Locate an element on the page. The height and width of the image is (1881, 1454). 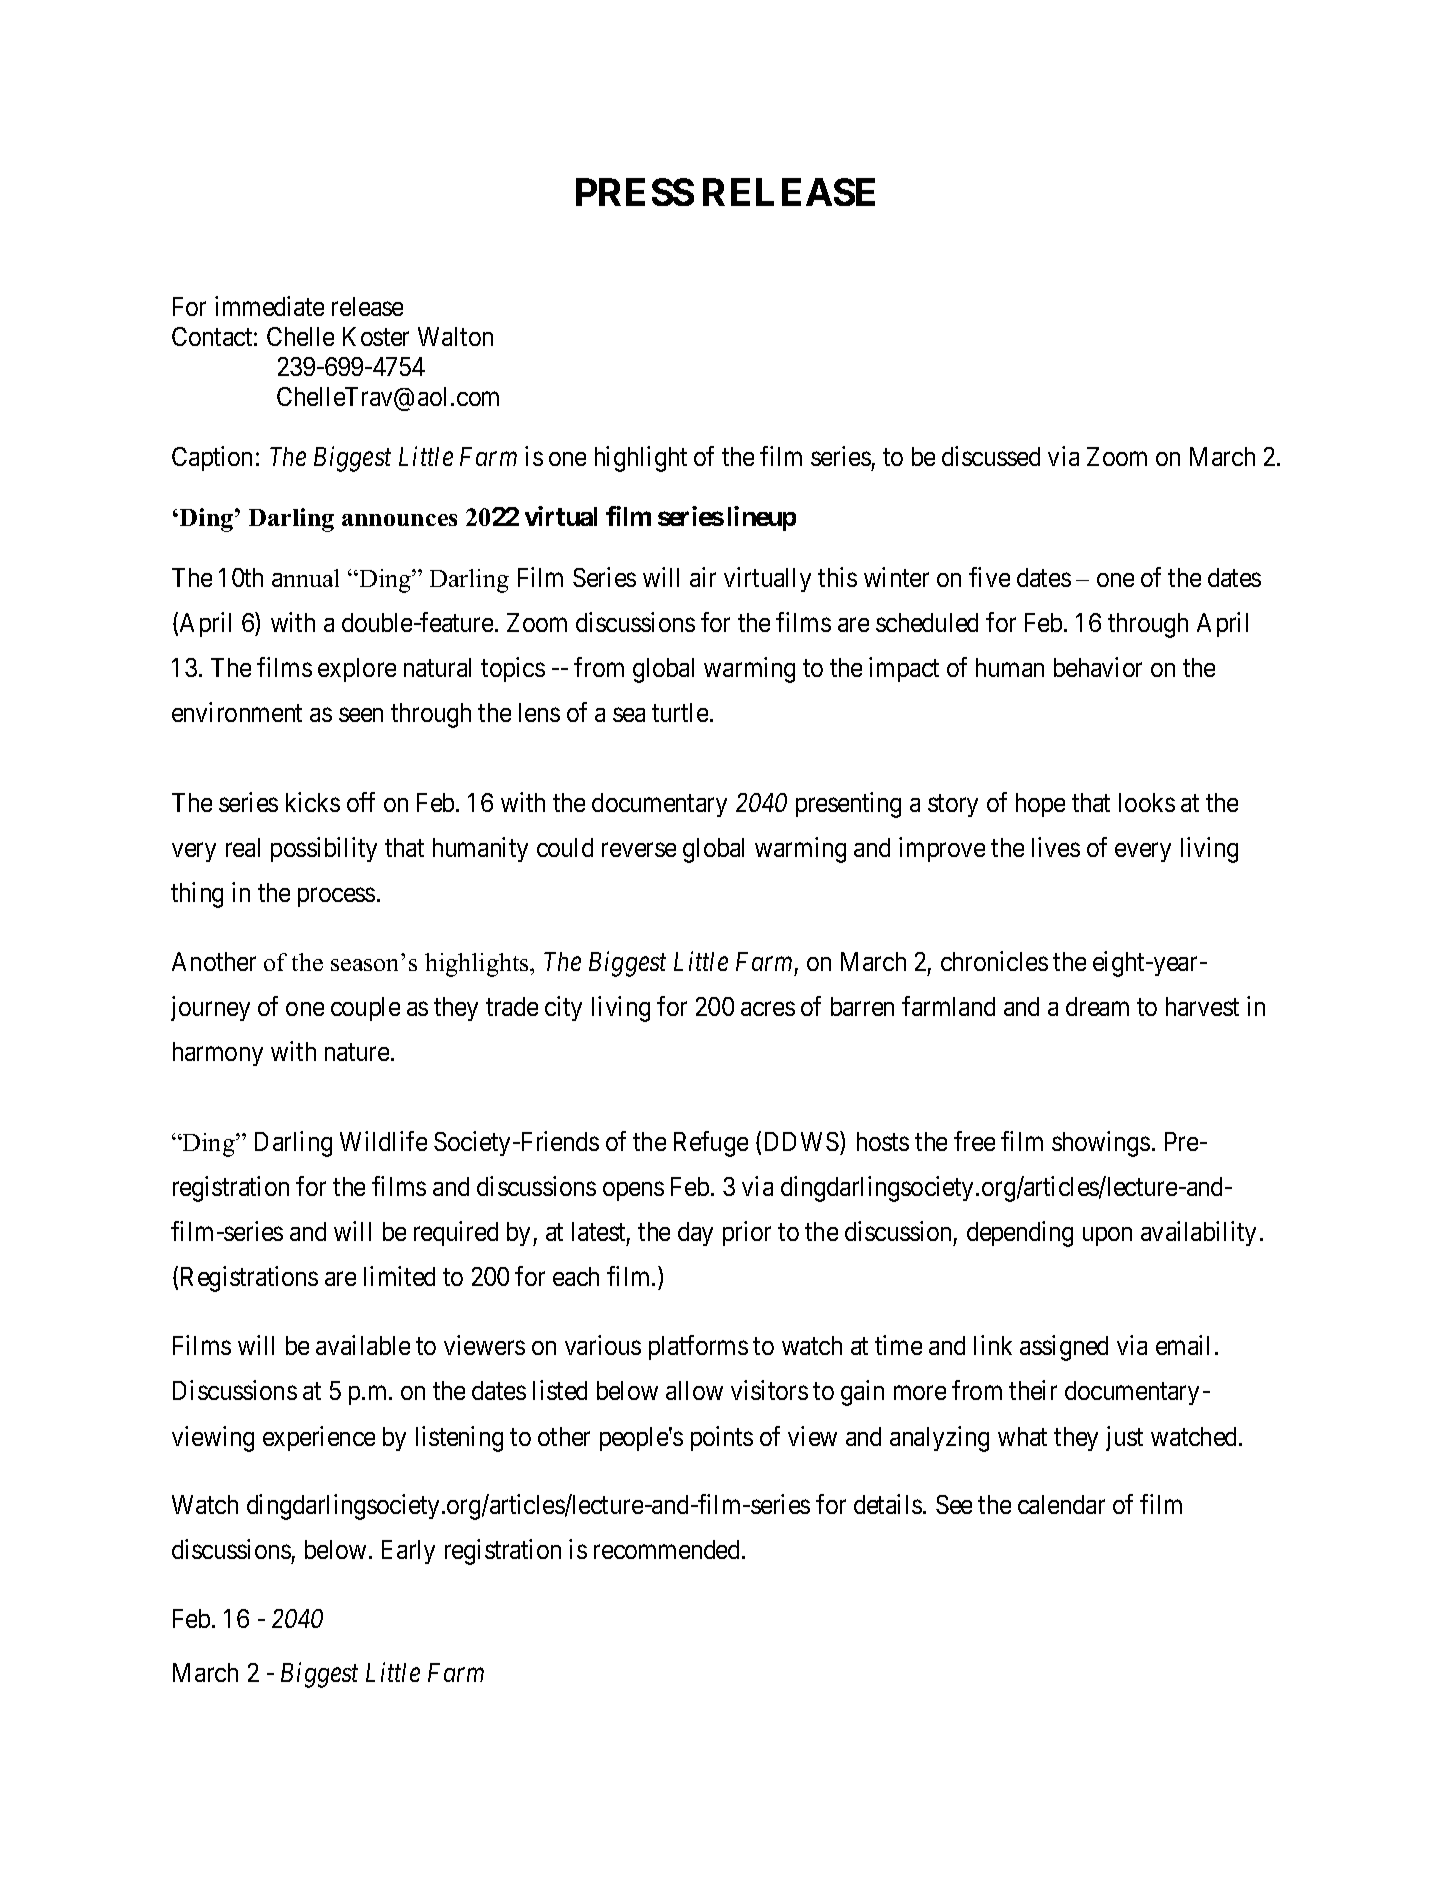
Refuge is located at coordinates (711, 1144).
